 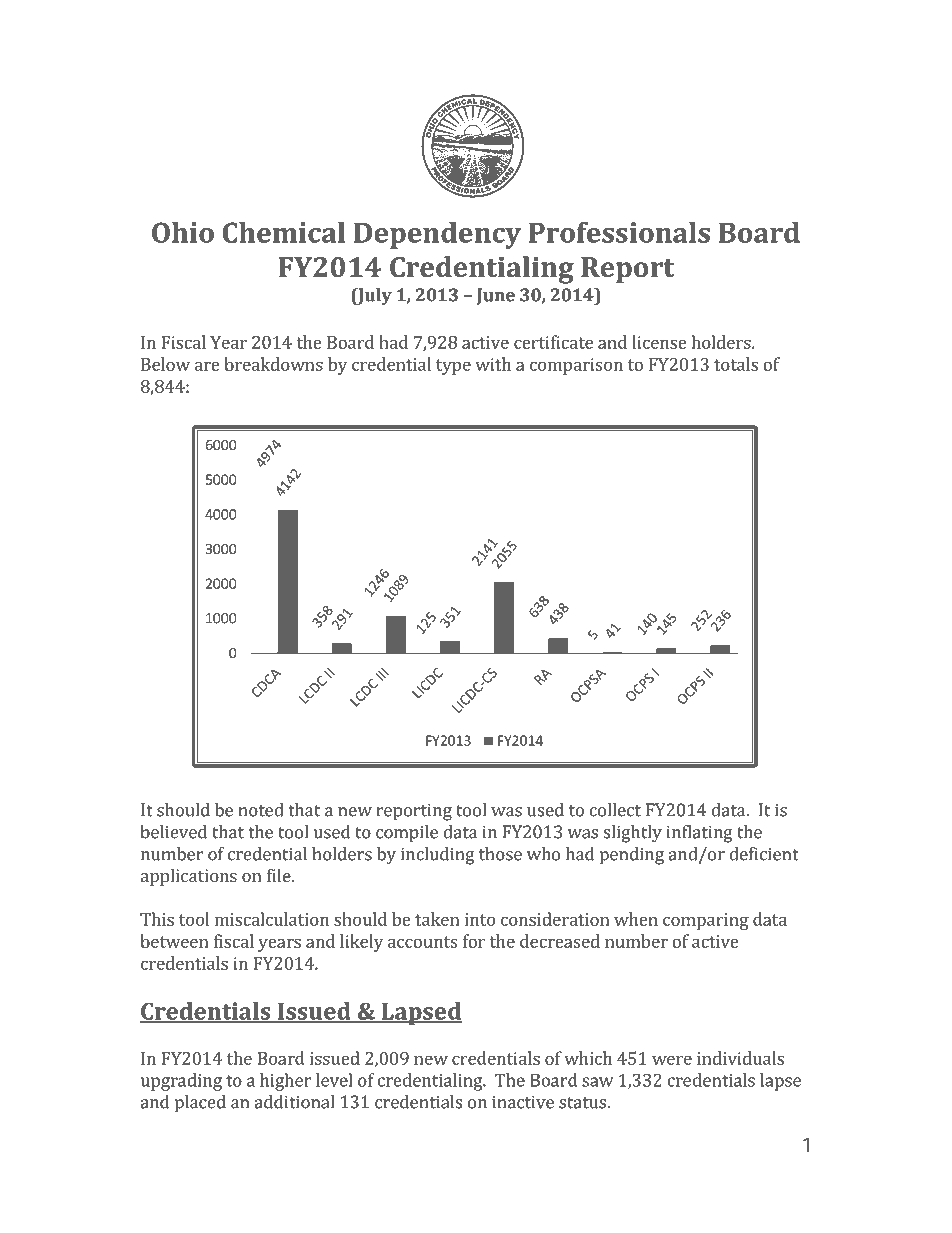 What do you see at coordinates (480, 919) in the screenshot?
I see `into` at bounding box center [480, 919].
